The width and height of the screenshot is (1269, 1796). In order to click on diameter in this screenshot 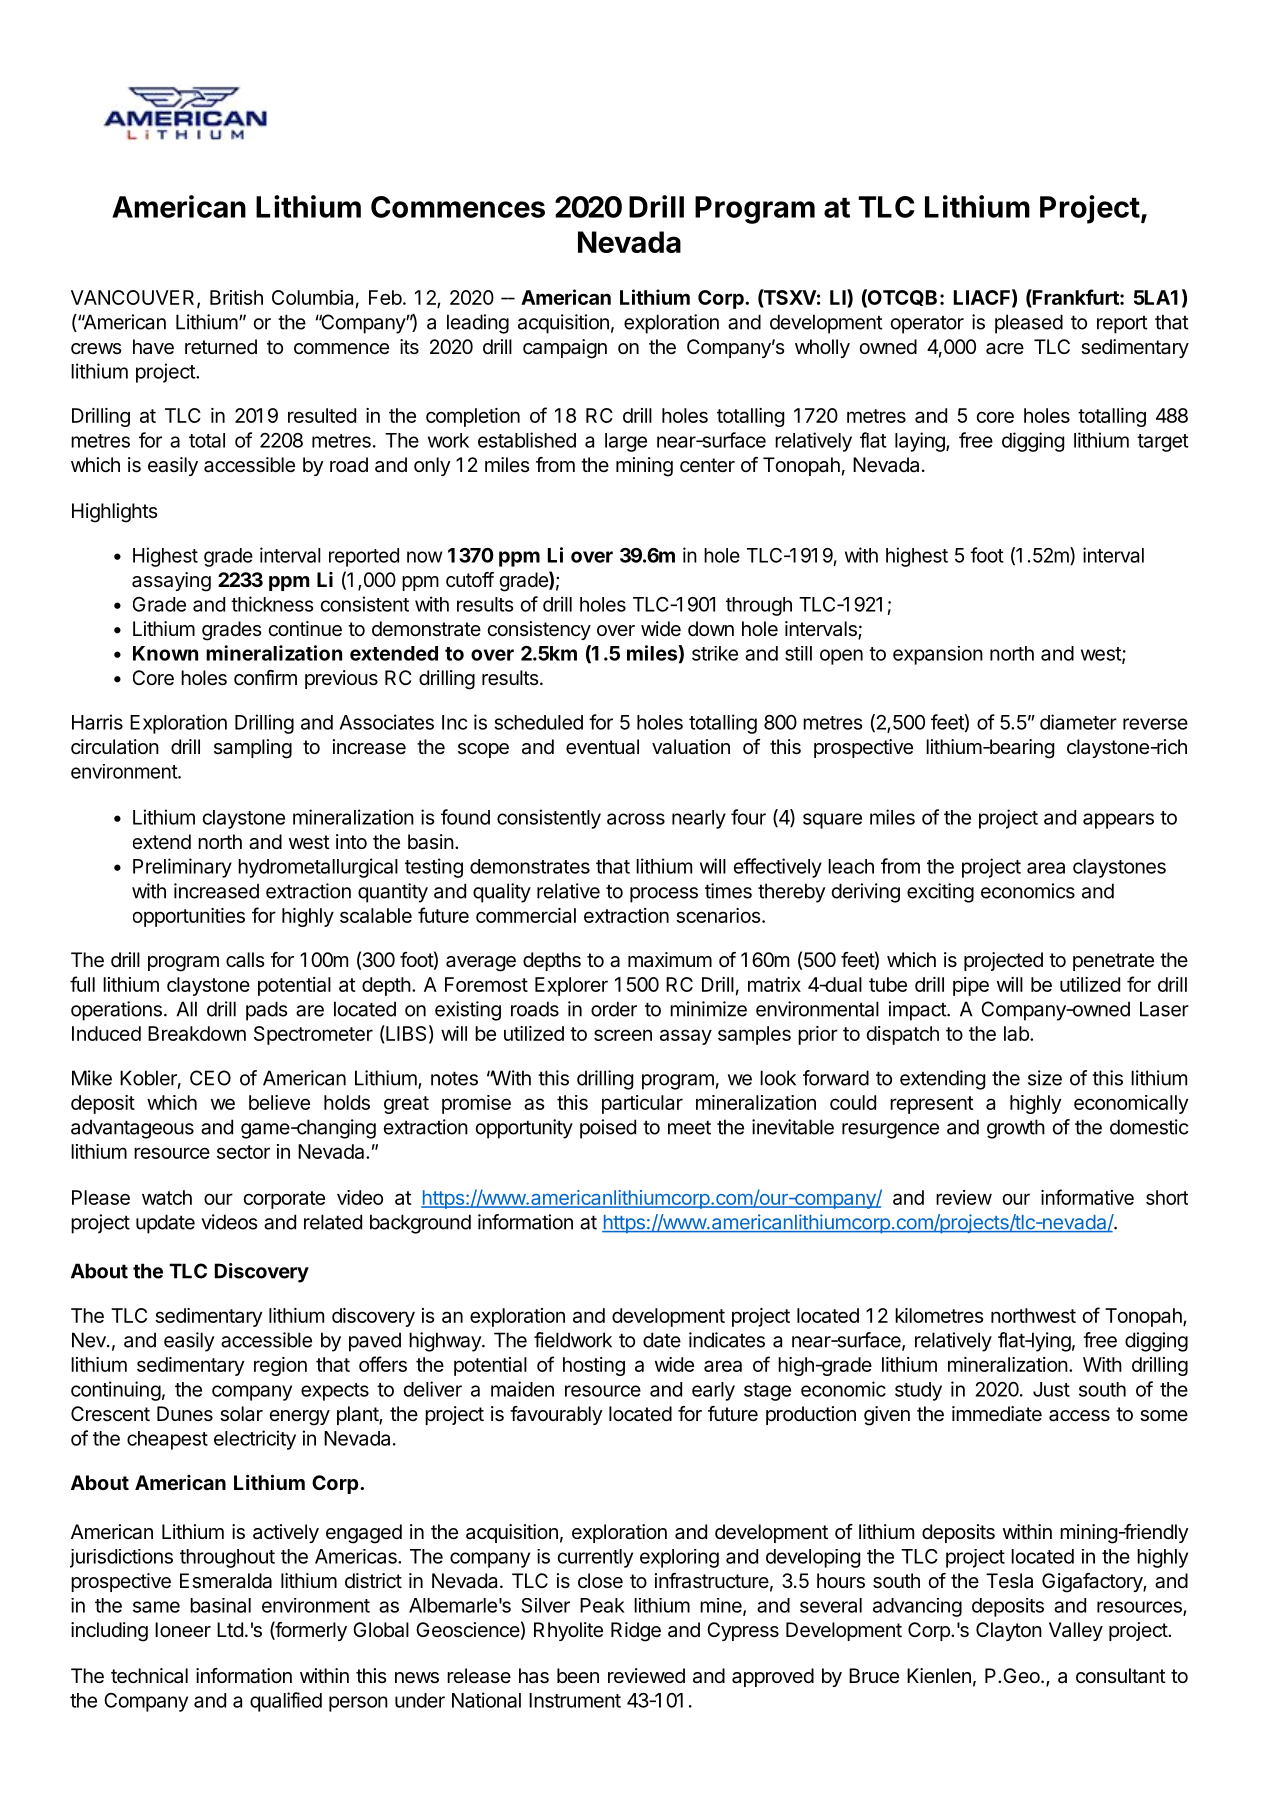, I will do `click(1078, 722)`.
